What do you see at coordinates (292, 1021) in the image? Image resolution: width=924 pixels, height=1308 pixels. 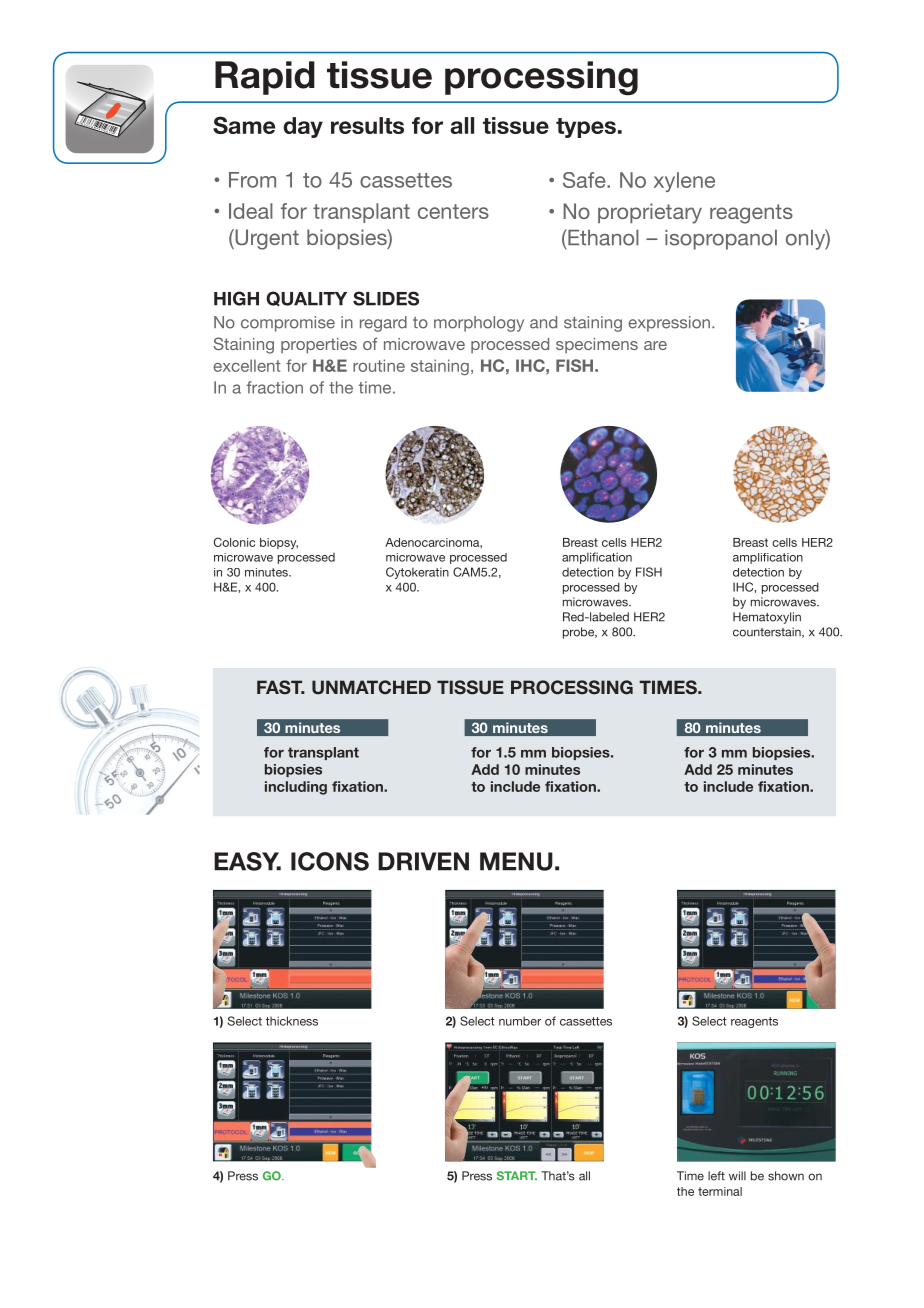 I see `thickness` at bounding box center [292, 1021].
